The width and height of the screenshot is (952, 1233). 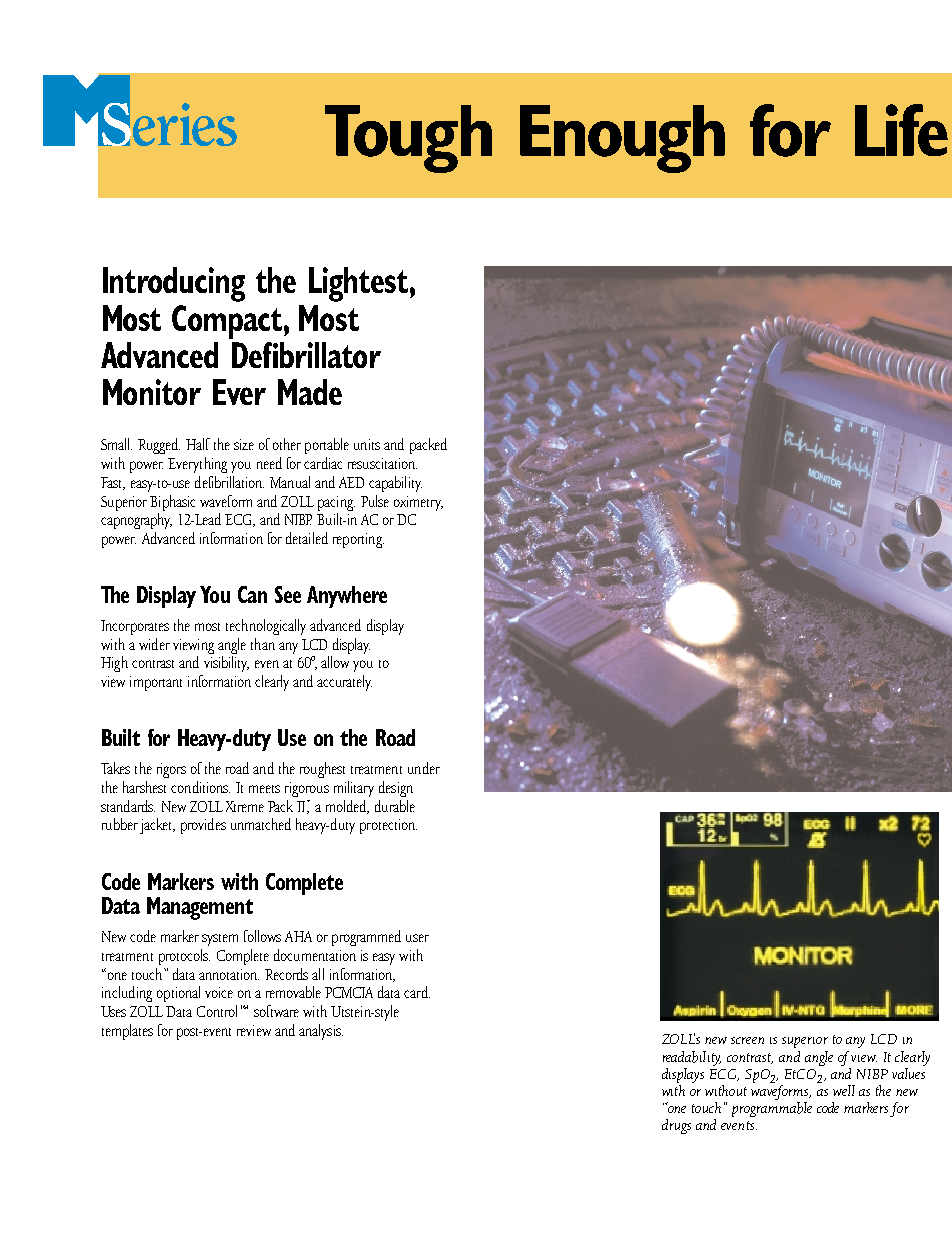 I want to click on oximetry, so click(x=418, y=503).
